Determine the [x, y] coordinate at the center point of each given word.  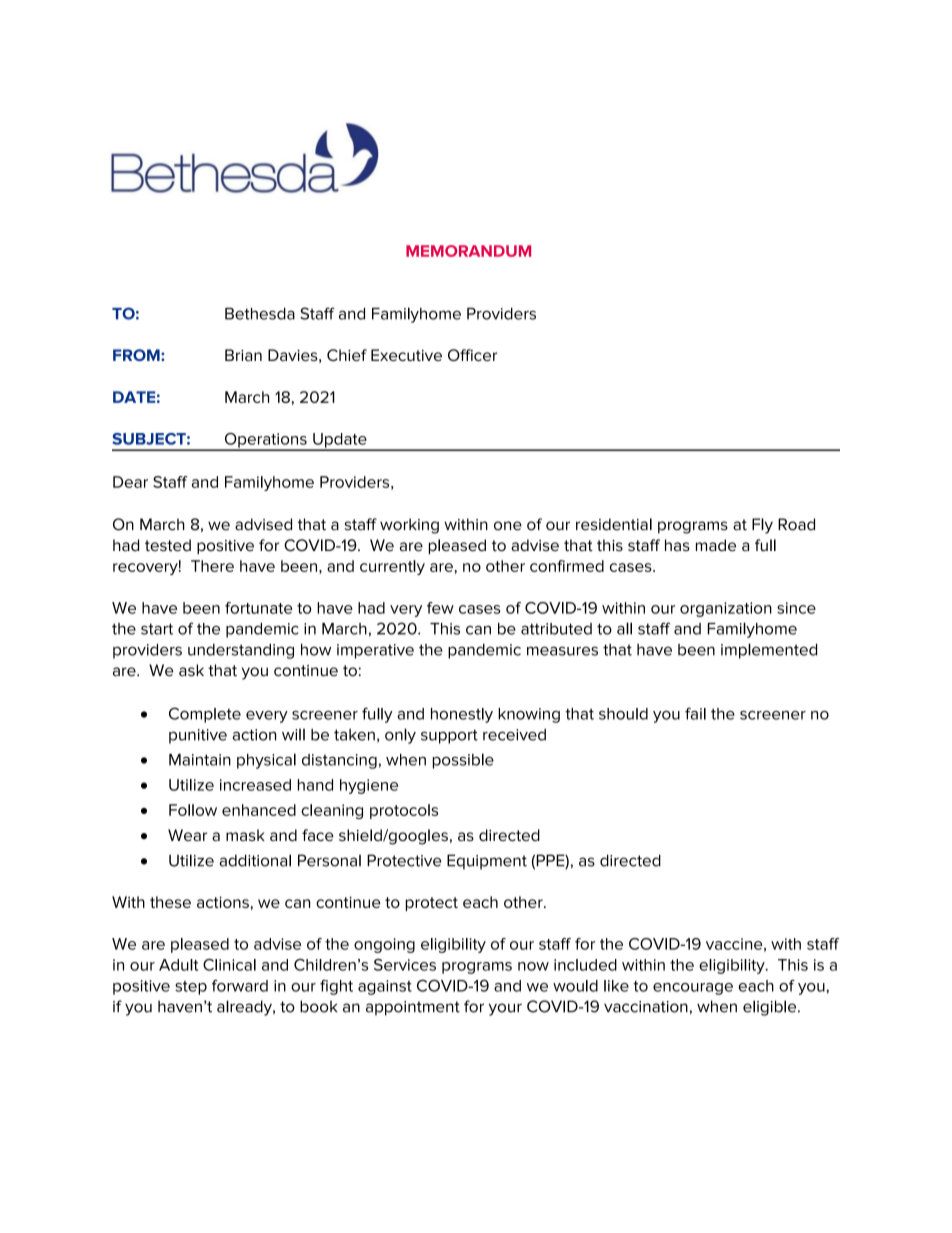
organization [726, 609]
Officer [472, 355]
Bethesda [260, 314]
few [440, 608]
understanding [241, 651]
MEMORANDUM [468, 251]
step [191, 988]
